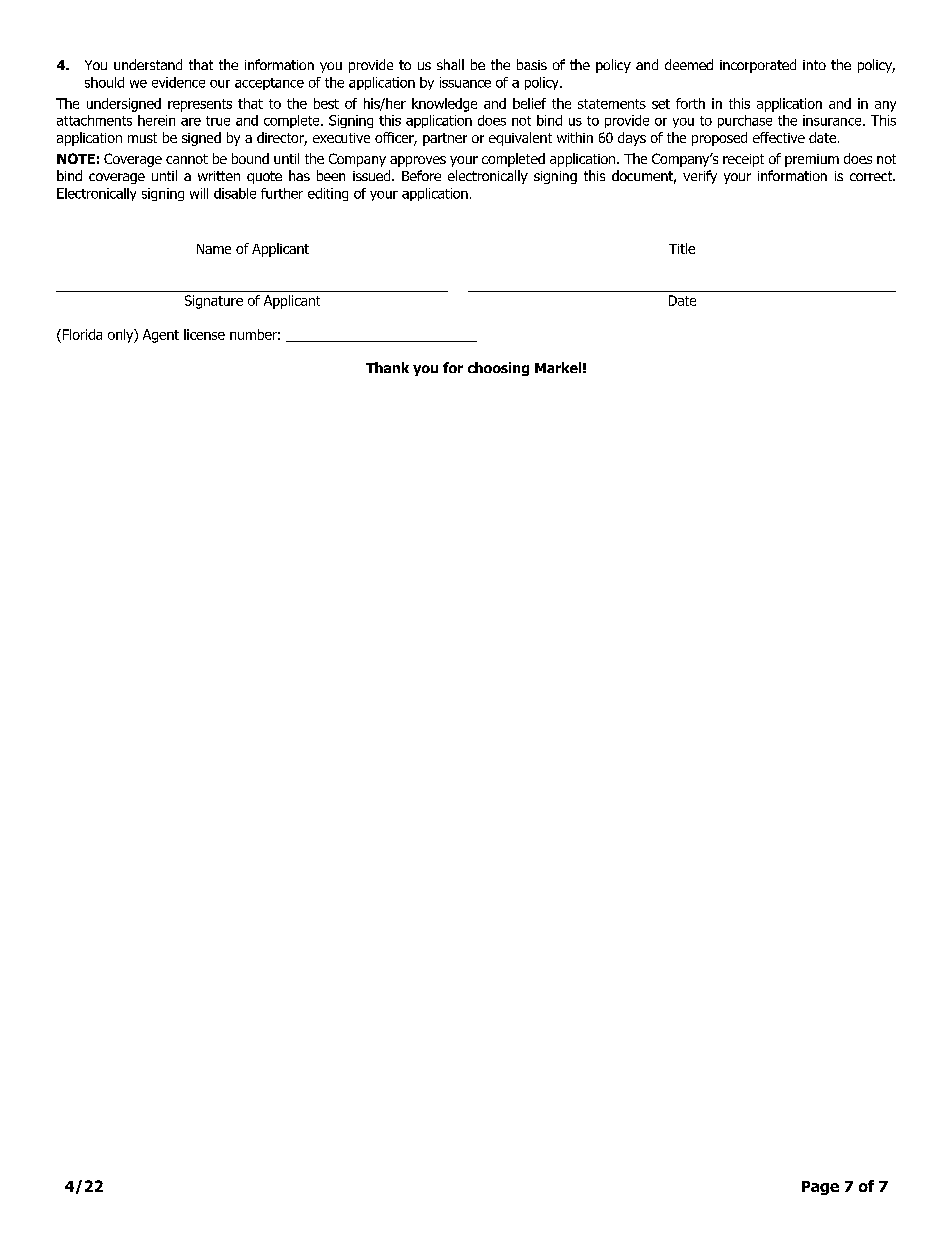 This image has height=1233, width=952. I want to click on Agent, so click(161, 336).
